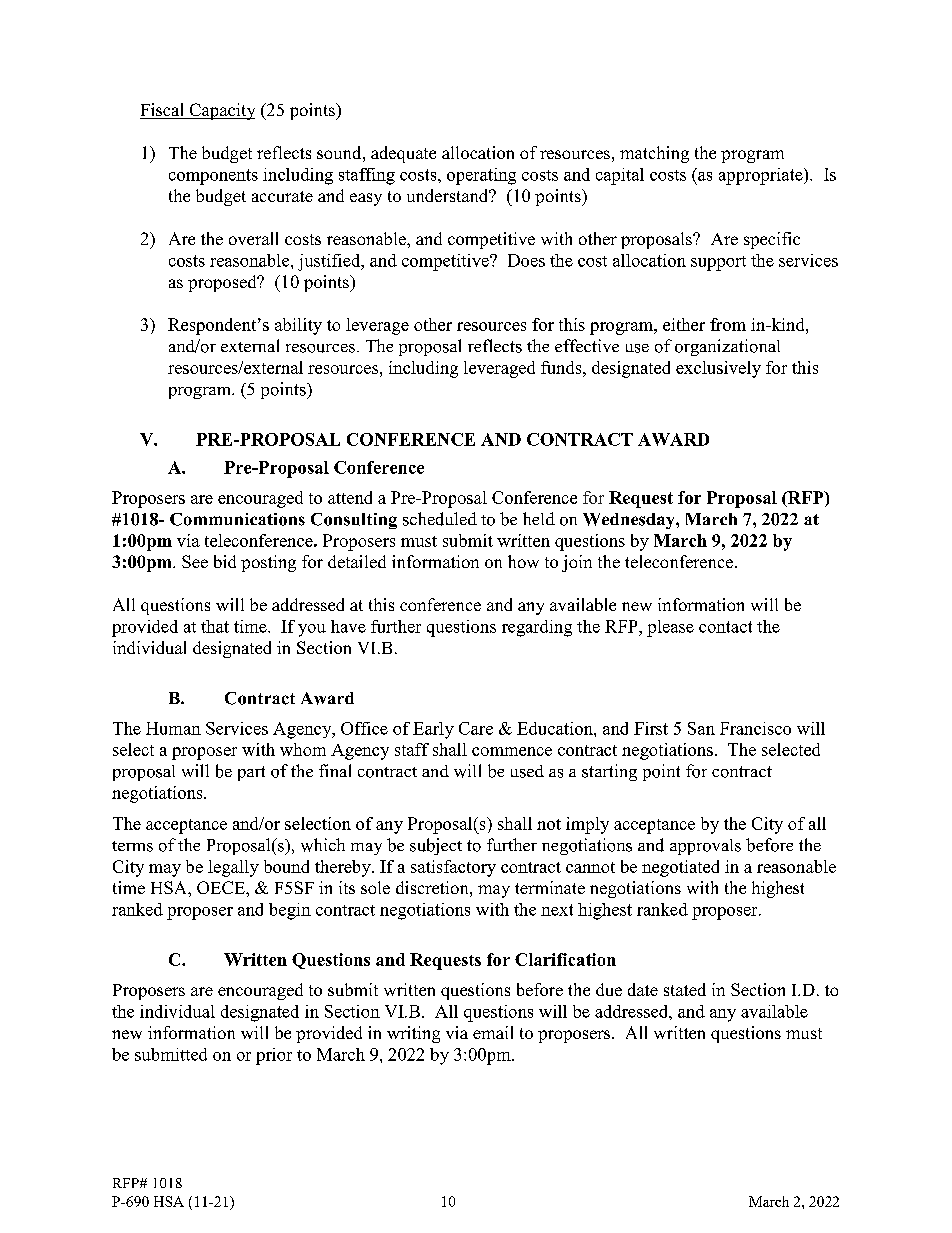 This screenshot has height=1233, width=952. Describe the element at coordinates (403, 154) in the screenshot. I see `adequate` at that location.
